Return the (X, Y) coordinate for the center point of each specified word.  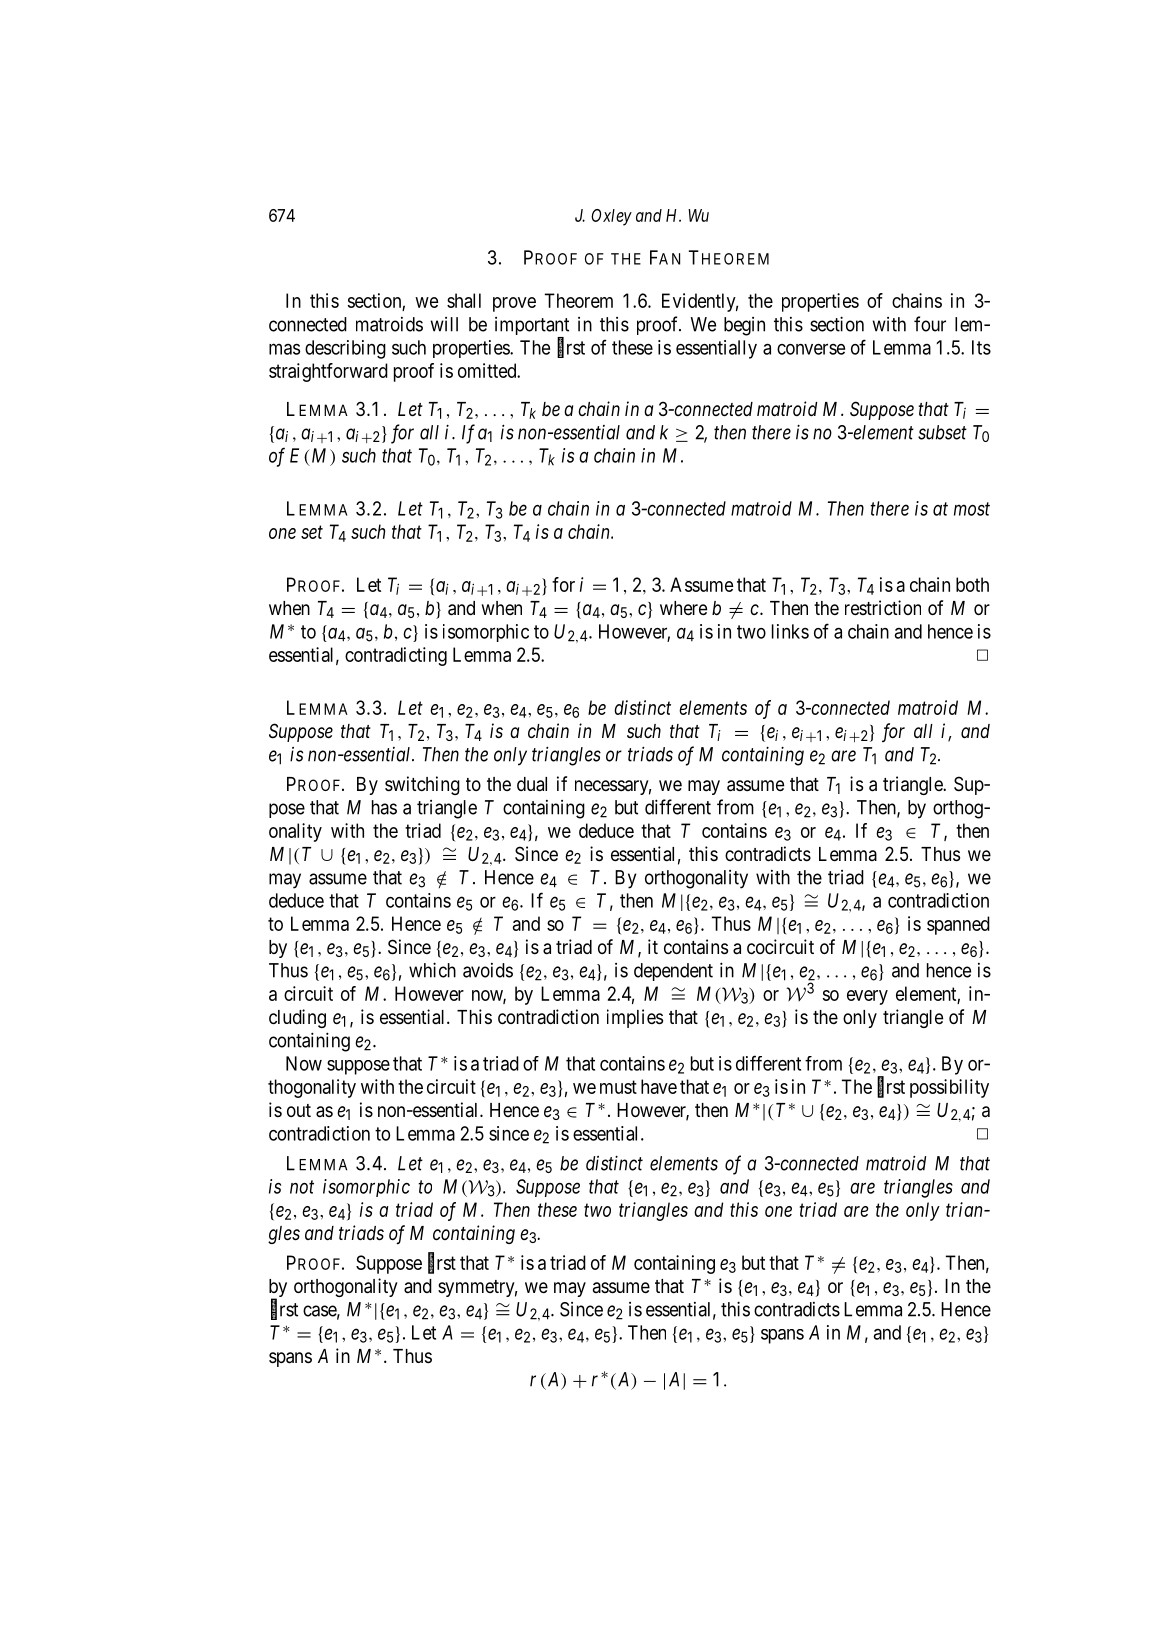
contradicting (396, 656)
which (432, 970)
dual (532, 784)
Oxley (611, 217)
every (867, 997)
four (930, 324)
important (532, 327)
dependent (673, 972)
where (683, 608)
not (302, 1187)
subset (942, 432)
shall (464, 300)
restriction (883, 607)
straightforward (328, 372)
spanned (958, 925)
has (384, 807)
